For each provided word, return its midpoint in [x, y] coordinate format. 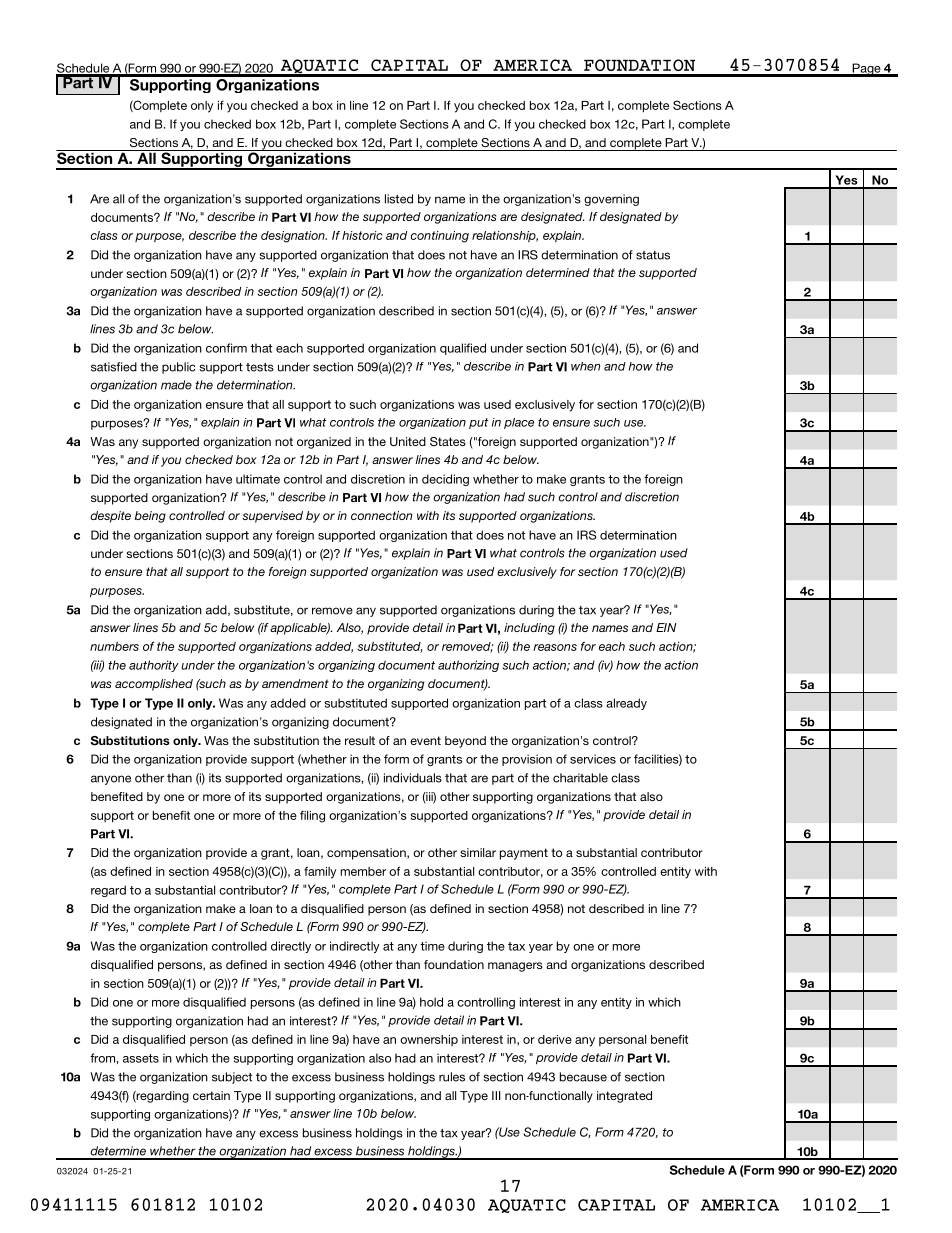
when [585, 366]
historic [362, 235]
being [150, 517]
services [593, 759]
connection [381, 515]
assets [141, 1058]
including [529, 629]
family [320, 873]
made [176, 385]
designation [294, 237]
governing [611, 200]
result [360, 740]
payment [524, 854]
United [408, 441]
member [363, 871]
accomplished [154, 685]
